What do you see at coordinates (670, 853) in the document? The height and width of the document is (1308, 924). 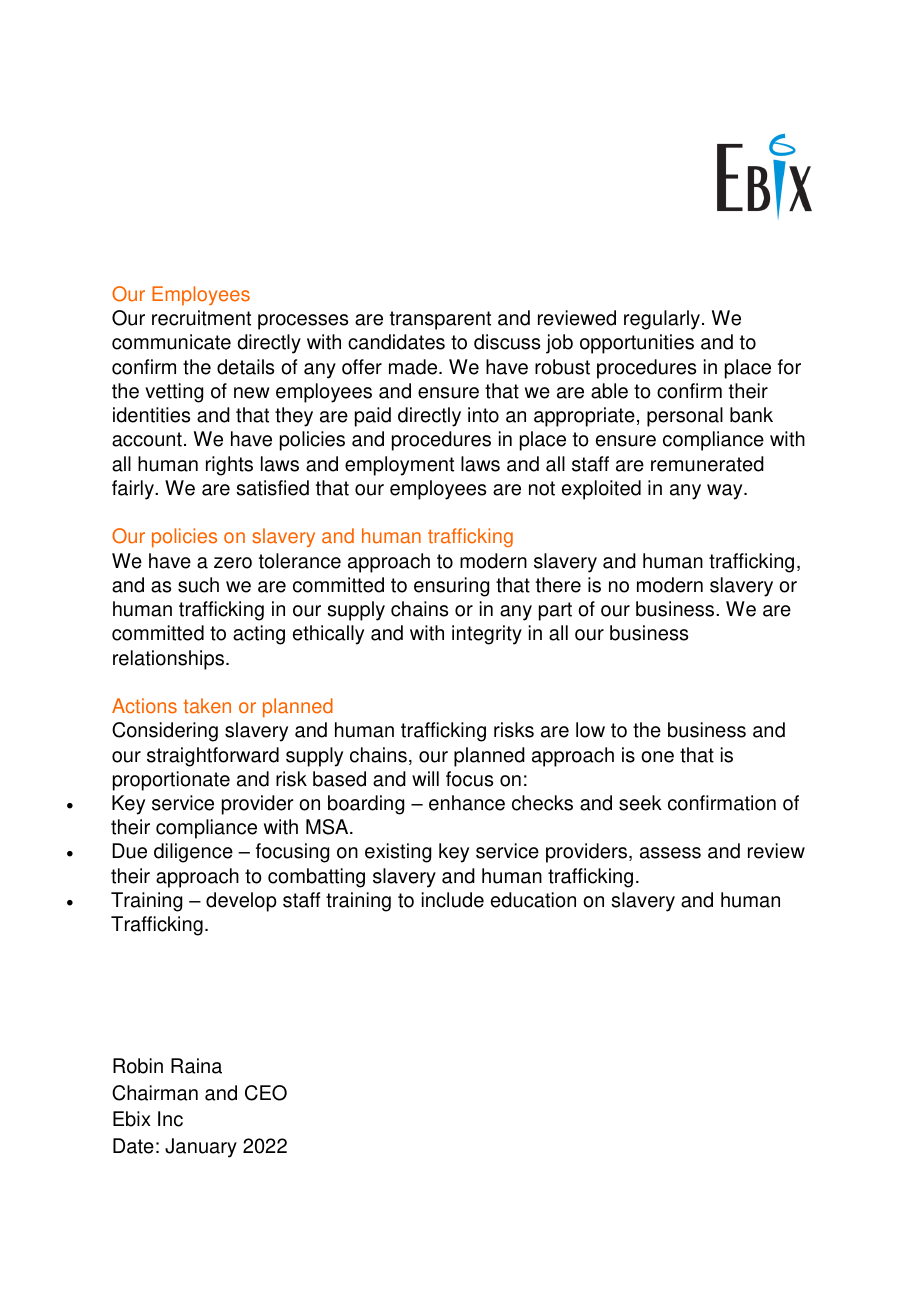 I see `assess` at bounding box center [670, 853].
